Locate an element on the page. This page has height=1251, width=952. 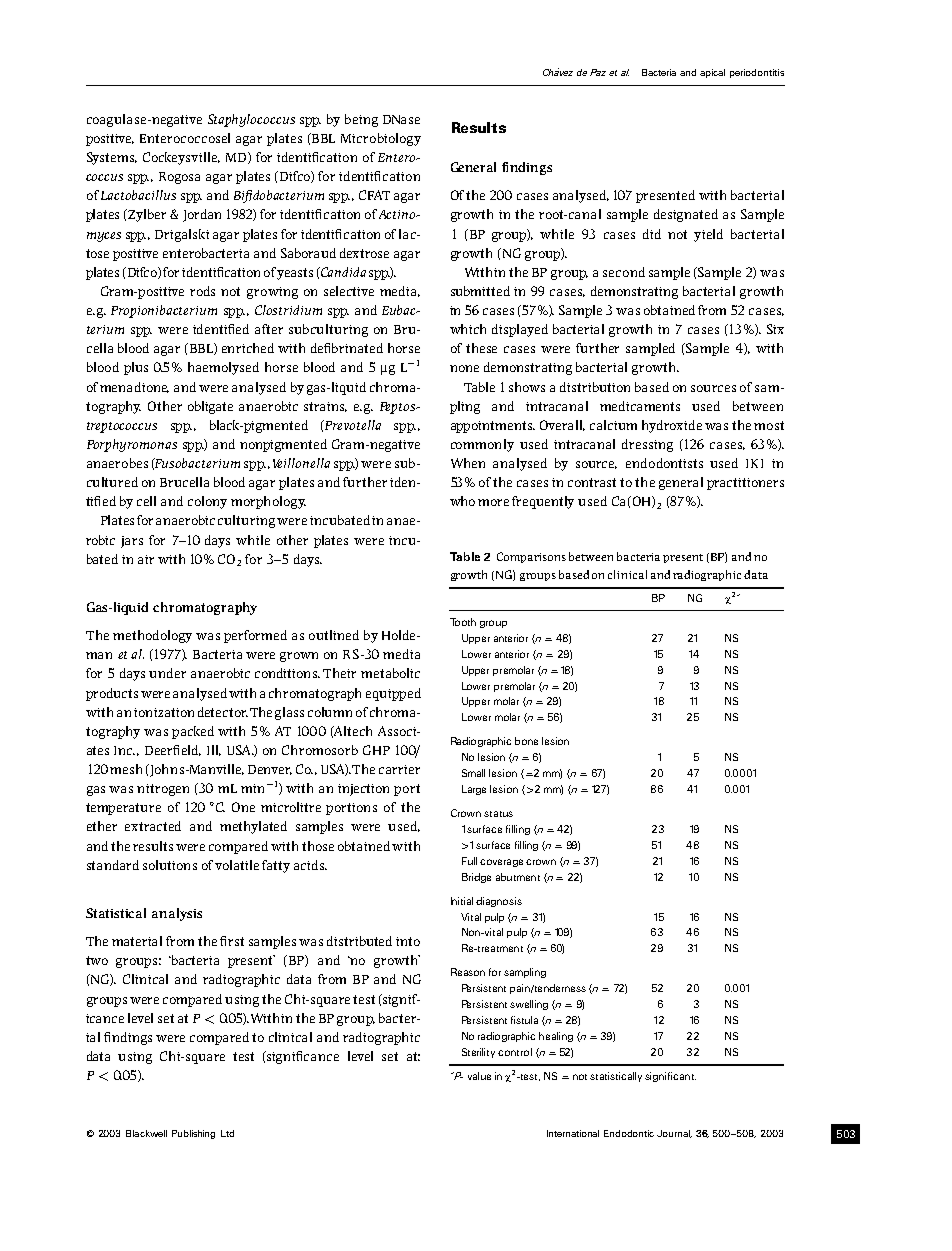
nitrogen is located at coordinates (163, 790).
